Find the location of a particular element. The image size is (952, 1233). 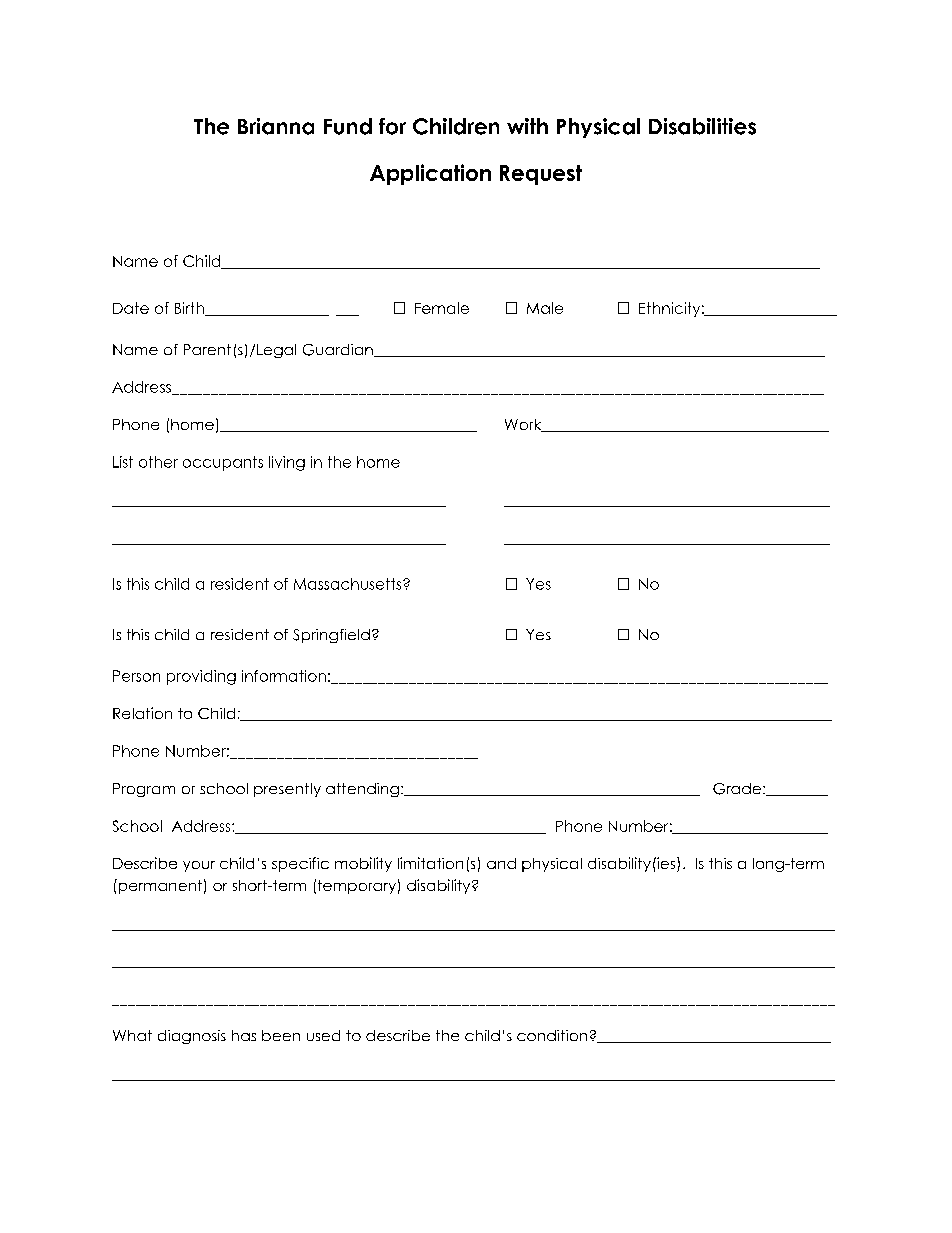

living is located at coordinates (287, 463).
